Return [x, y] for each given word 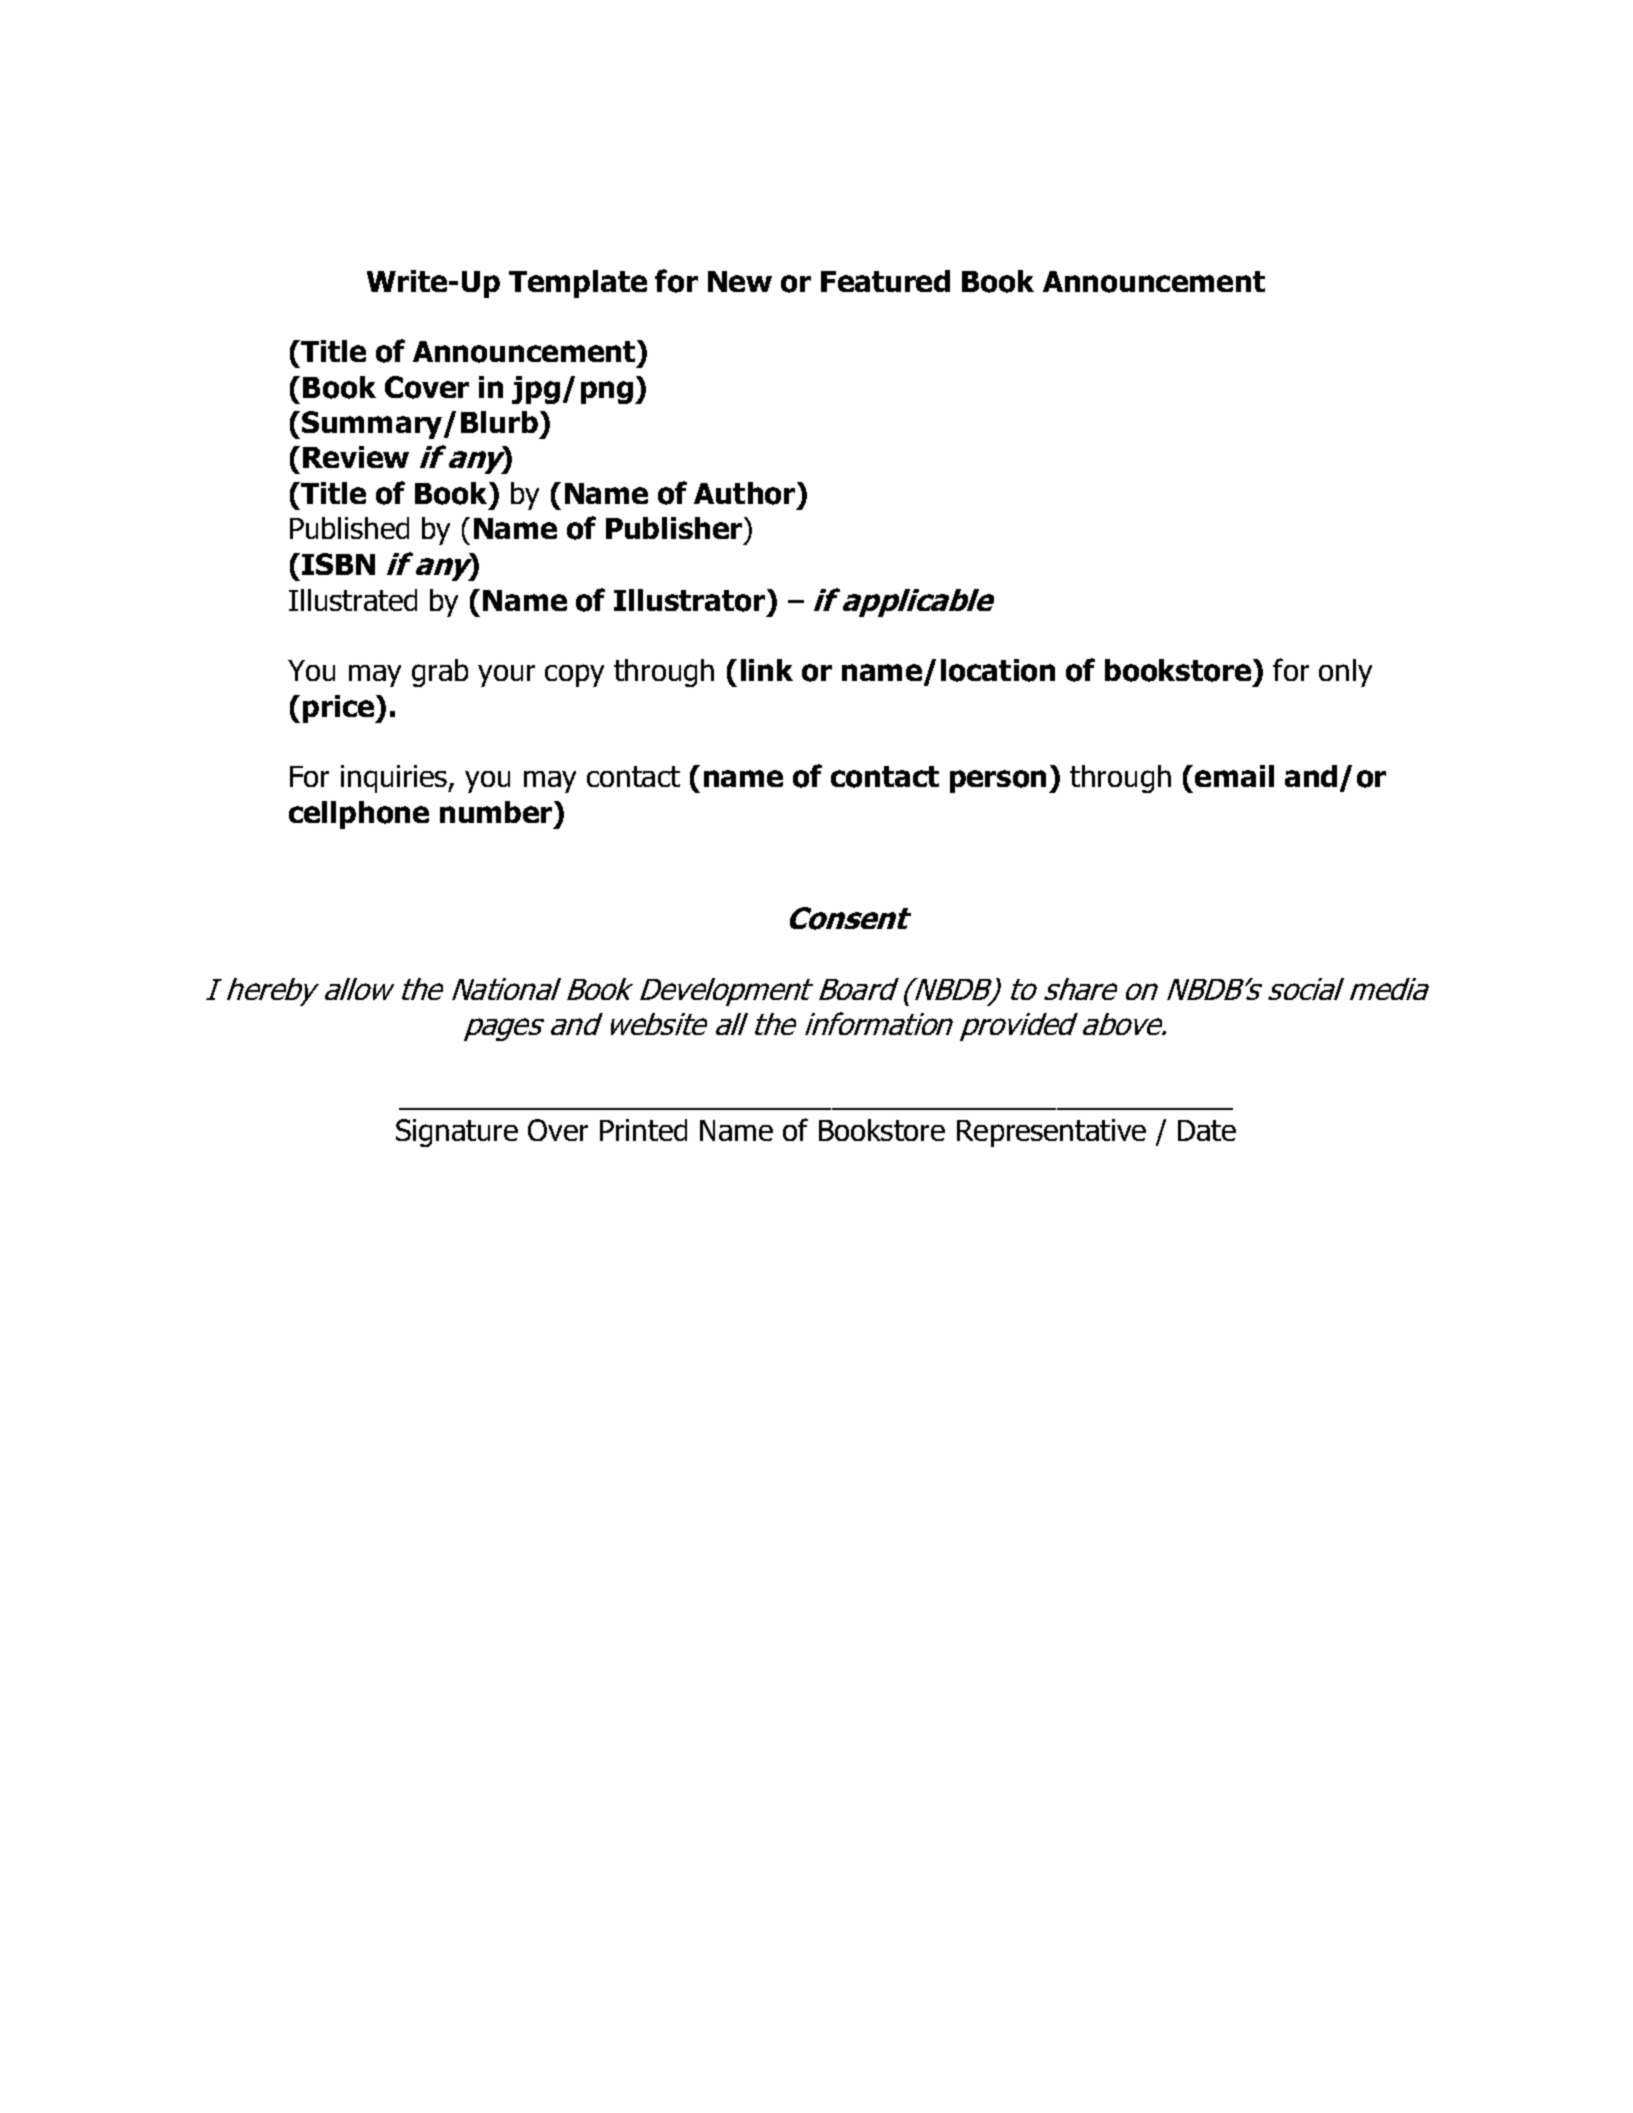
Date [1207, 1130]
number [497, 812]
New [740, 281]
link [767, 670]
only [1345, 673]
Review [356, 457]
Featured [885, 281]
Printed [643, 1130]
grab [440, 673]
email [1234, 776]
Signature [457, 1133]
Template [578, 284]
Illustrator [691, 600]
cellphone [359, 815]
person [998, 781]
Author [746, 493]
